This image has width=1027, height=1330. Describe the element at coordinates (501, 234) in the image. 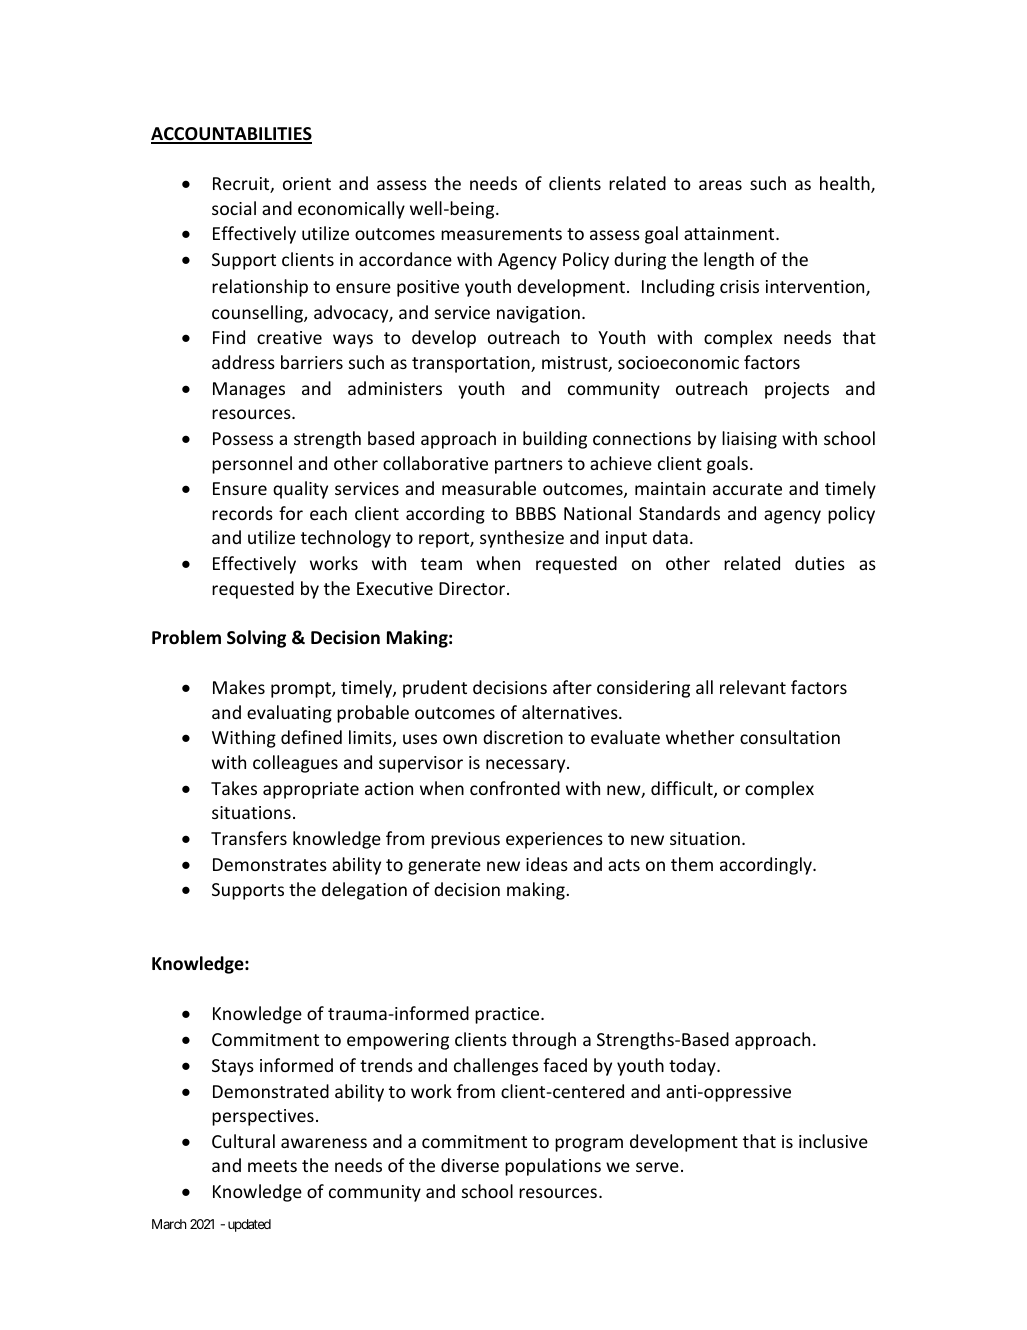

I see `measurements` at that location.
